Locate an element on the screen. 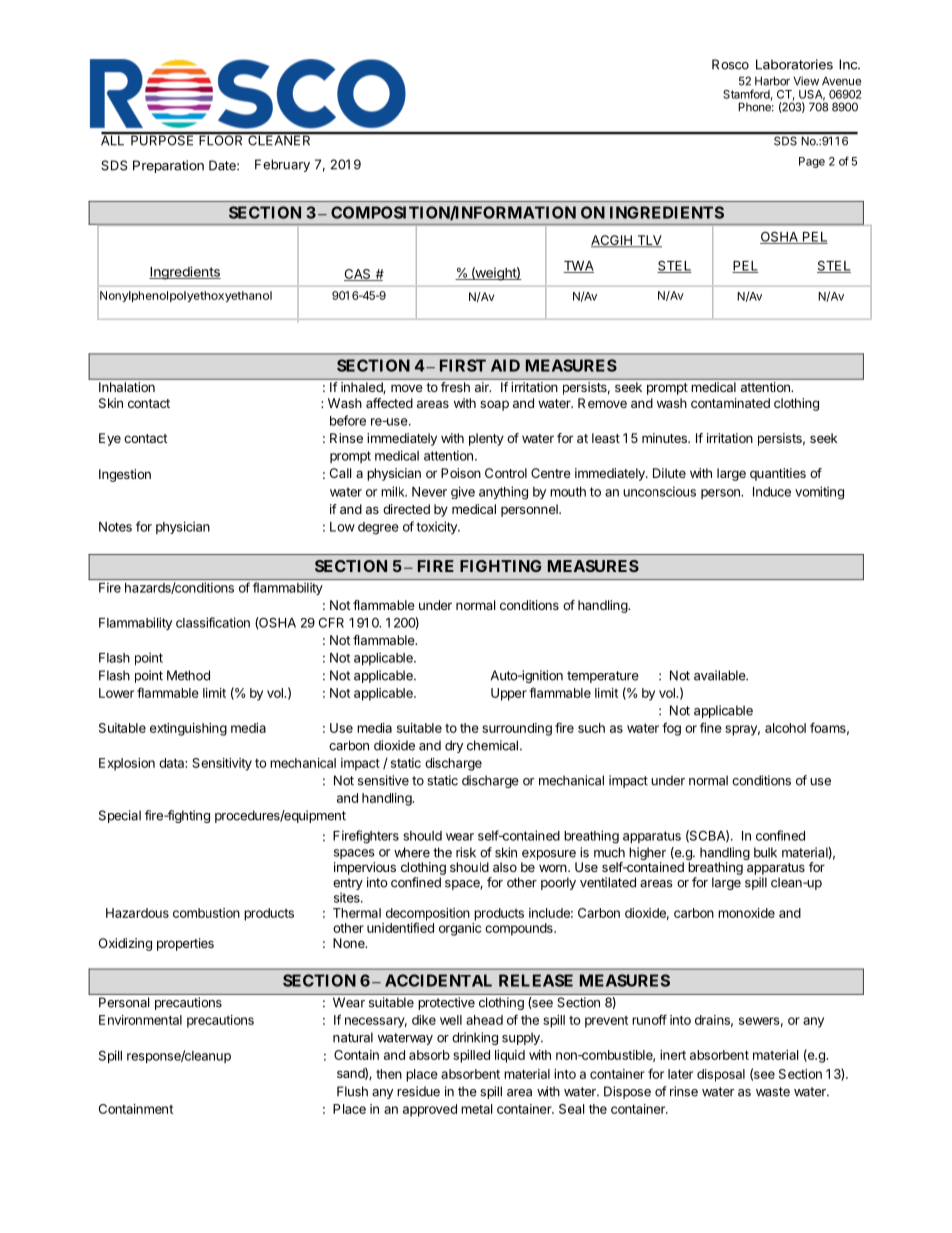 The width and height of the screenshot is (952, 1233). FLOOR is located at coordinates (221, 139).
